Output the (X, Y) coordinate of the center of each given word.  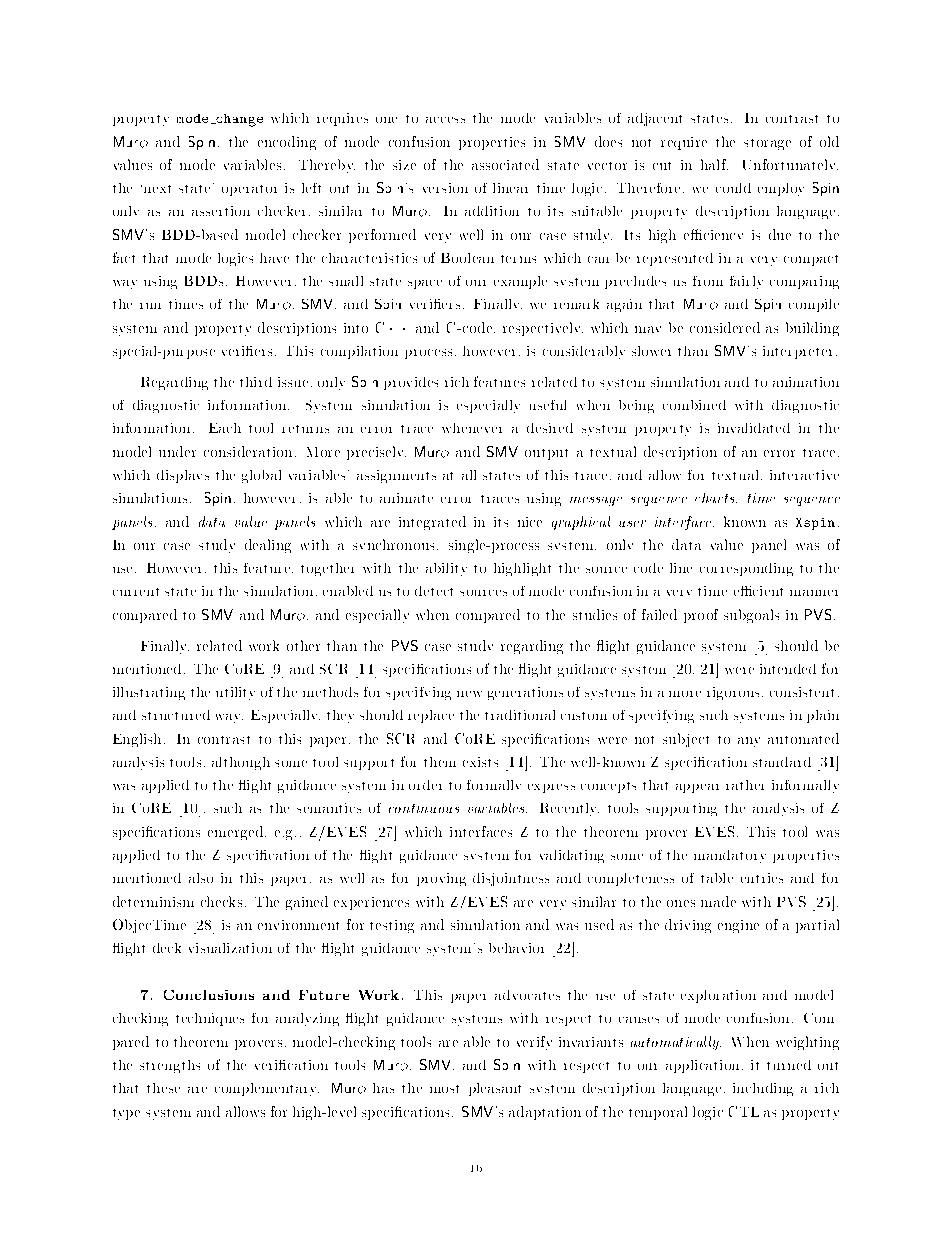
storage (767, 144)
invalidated (754, 428)
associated (505, 164)
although (241, 763)
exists (480, 762)
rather (745, 785)
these (163, 1088)
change (238, 120)
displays (183, 476)
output (546, 454)
